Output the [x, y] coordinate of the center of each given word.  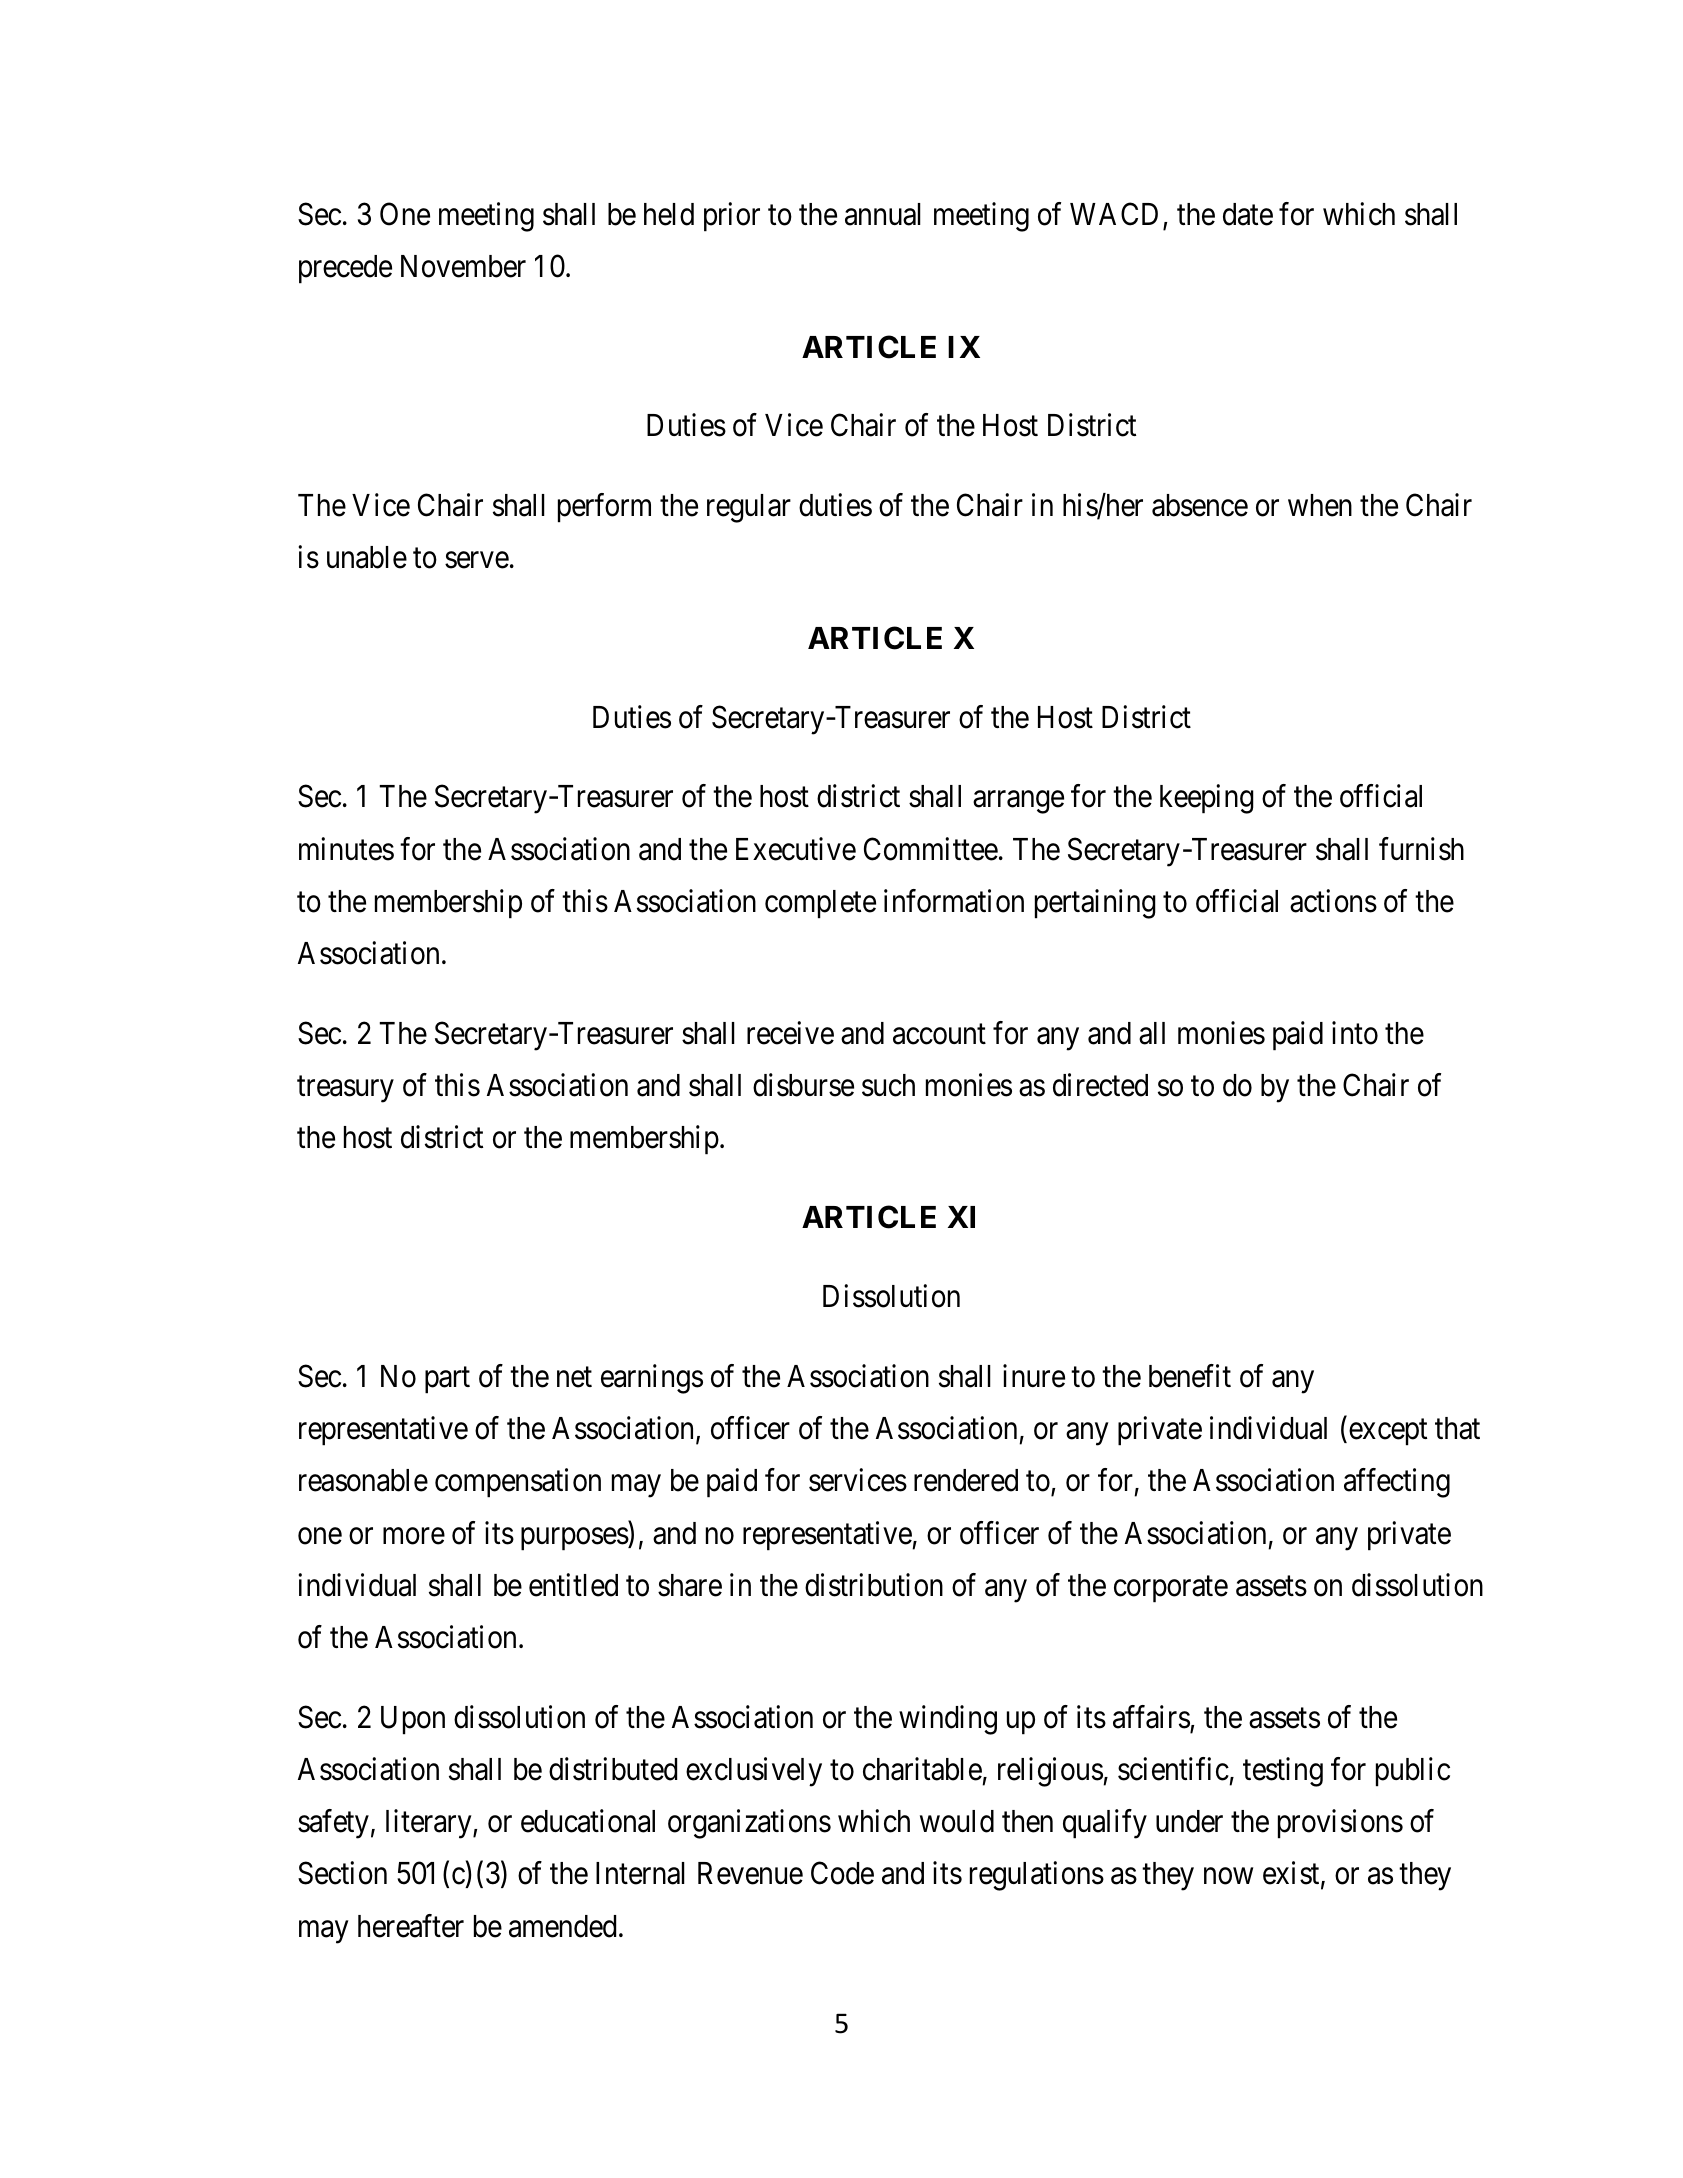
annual [883, 214]
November [463, 266]
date [1248, 214]
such [888, 1085]
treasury [345, 1089]
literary [430, 1824]
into [1355, 1033]
